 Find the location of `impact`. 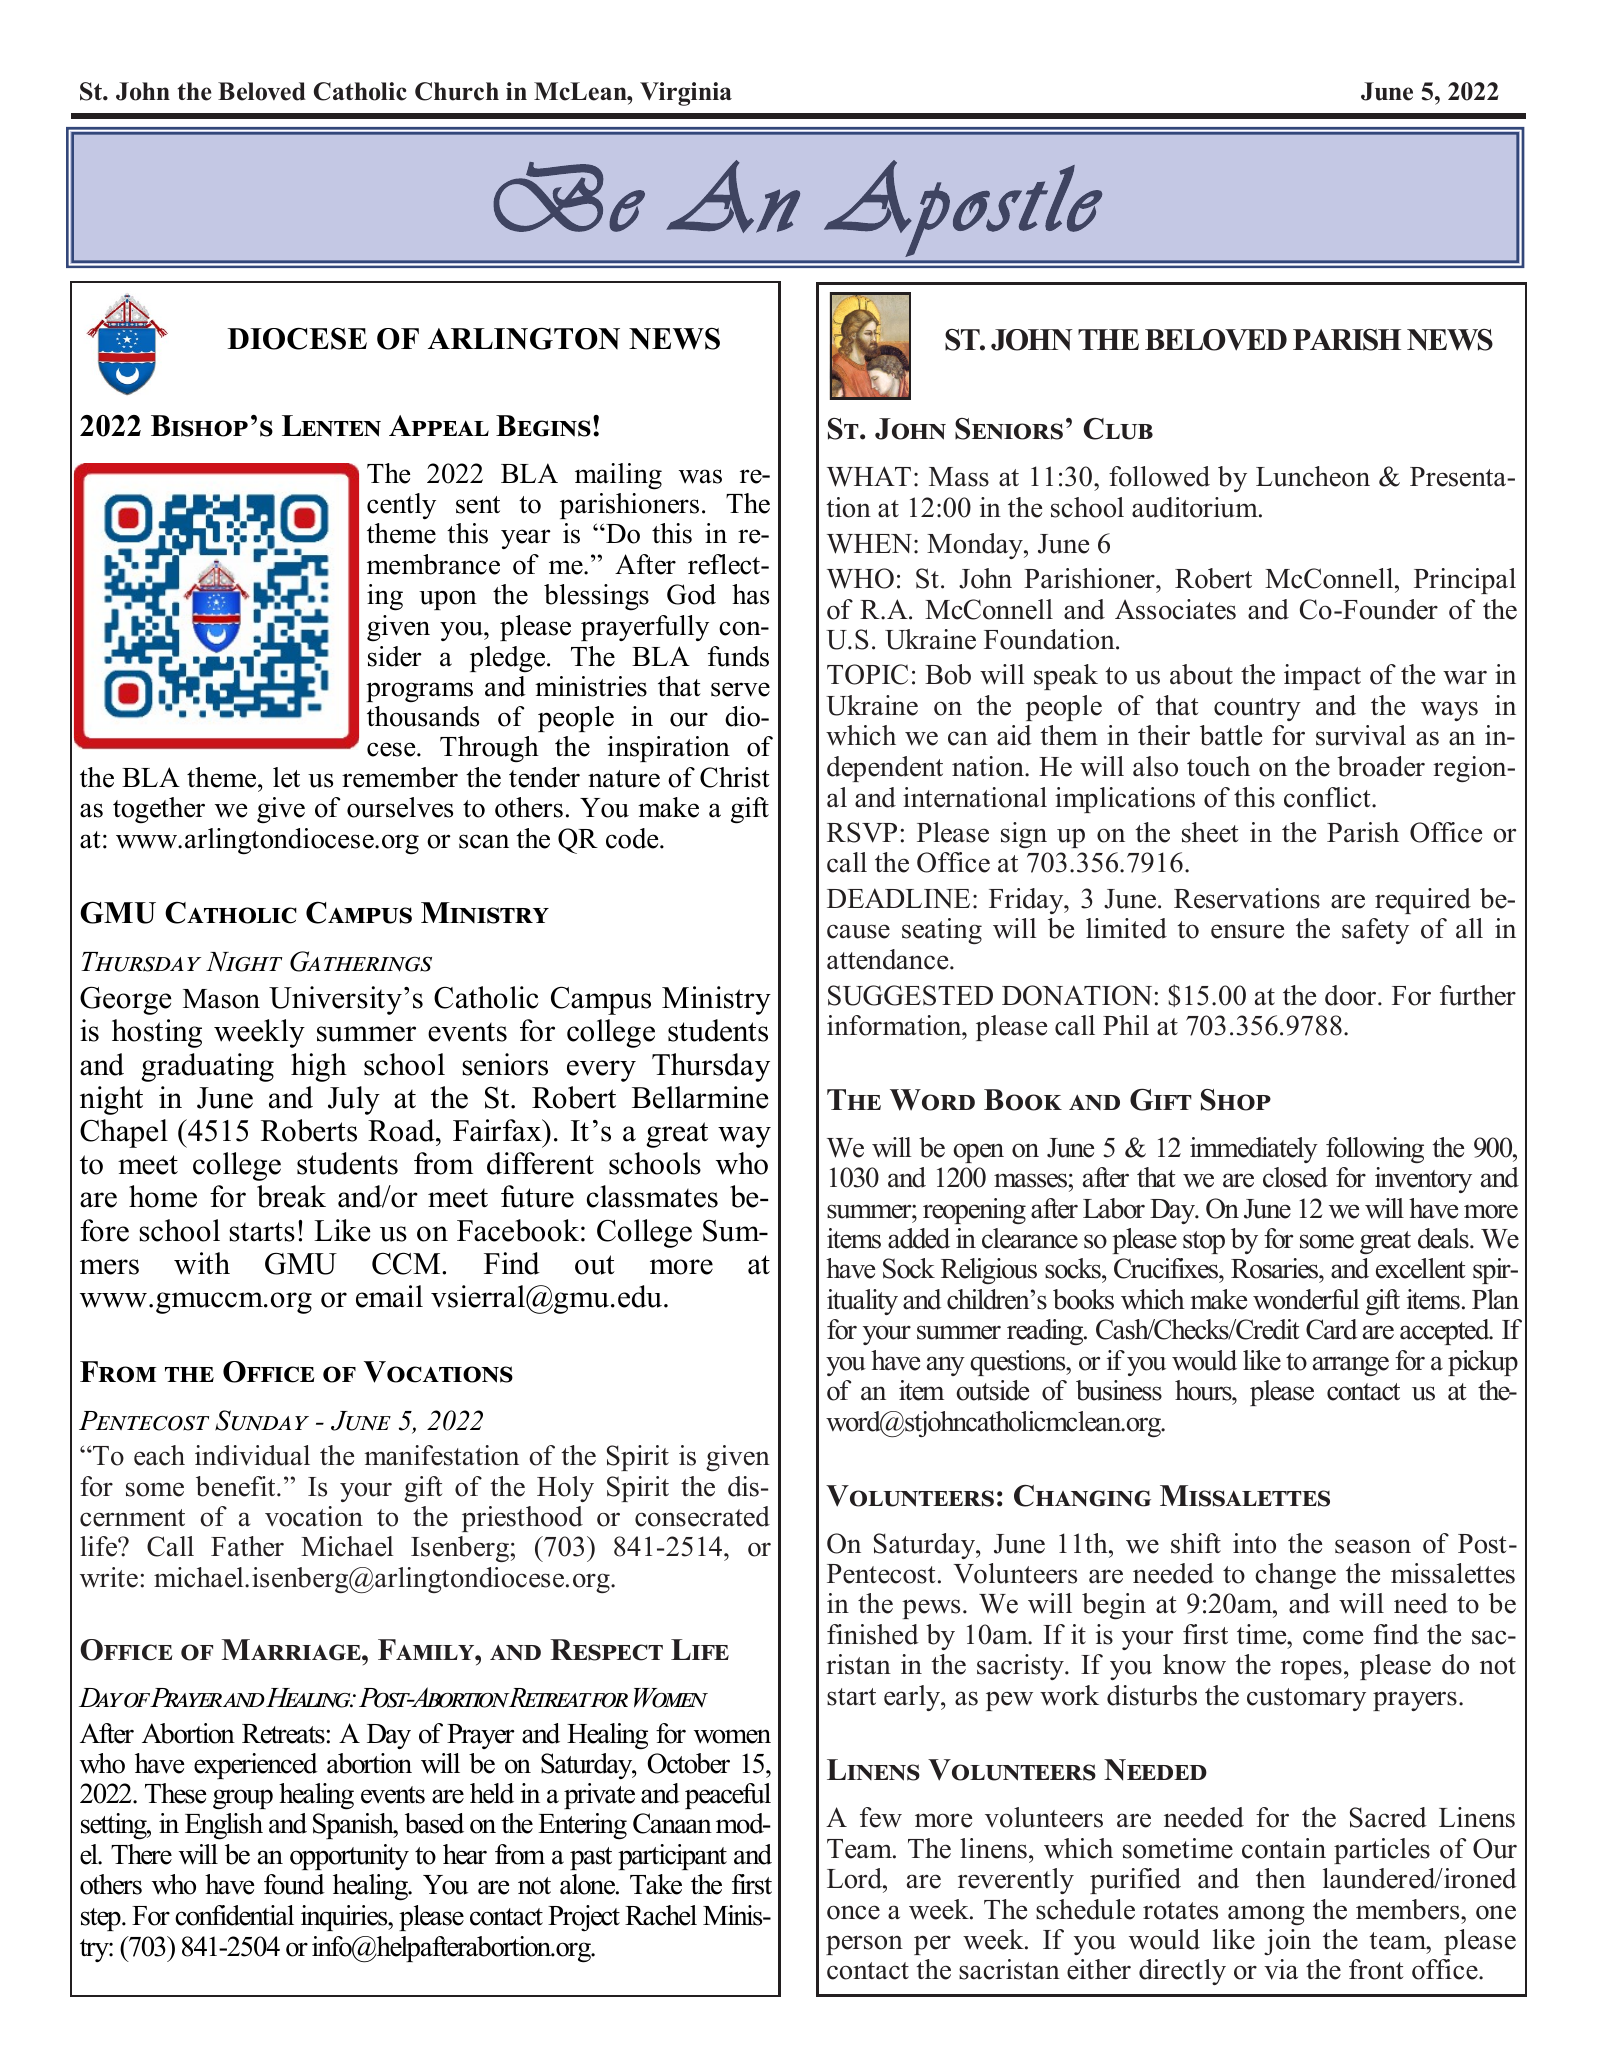

impact is located at coordinates (1322, 677).
